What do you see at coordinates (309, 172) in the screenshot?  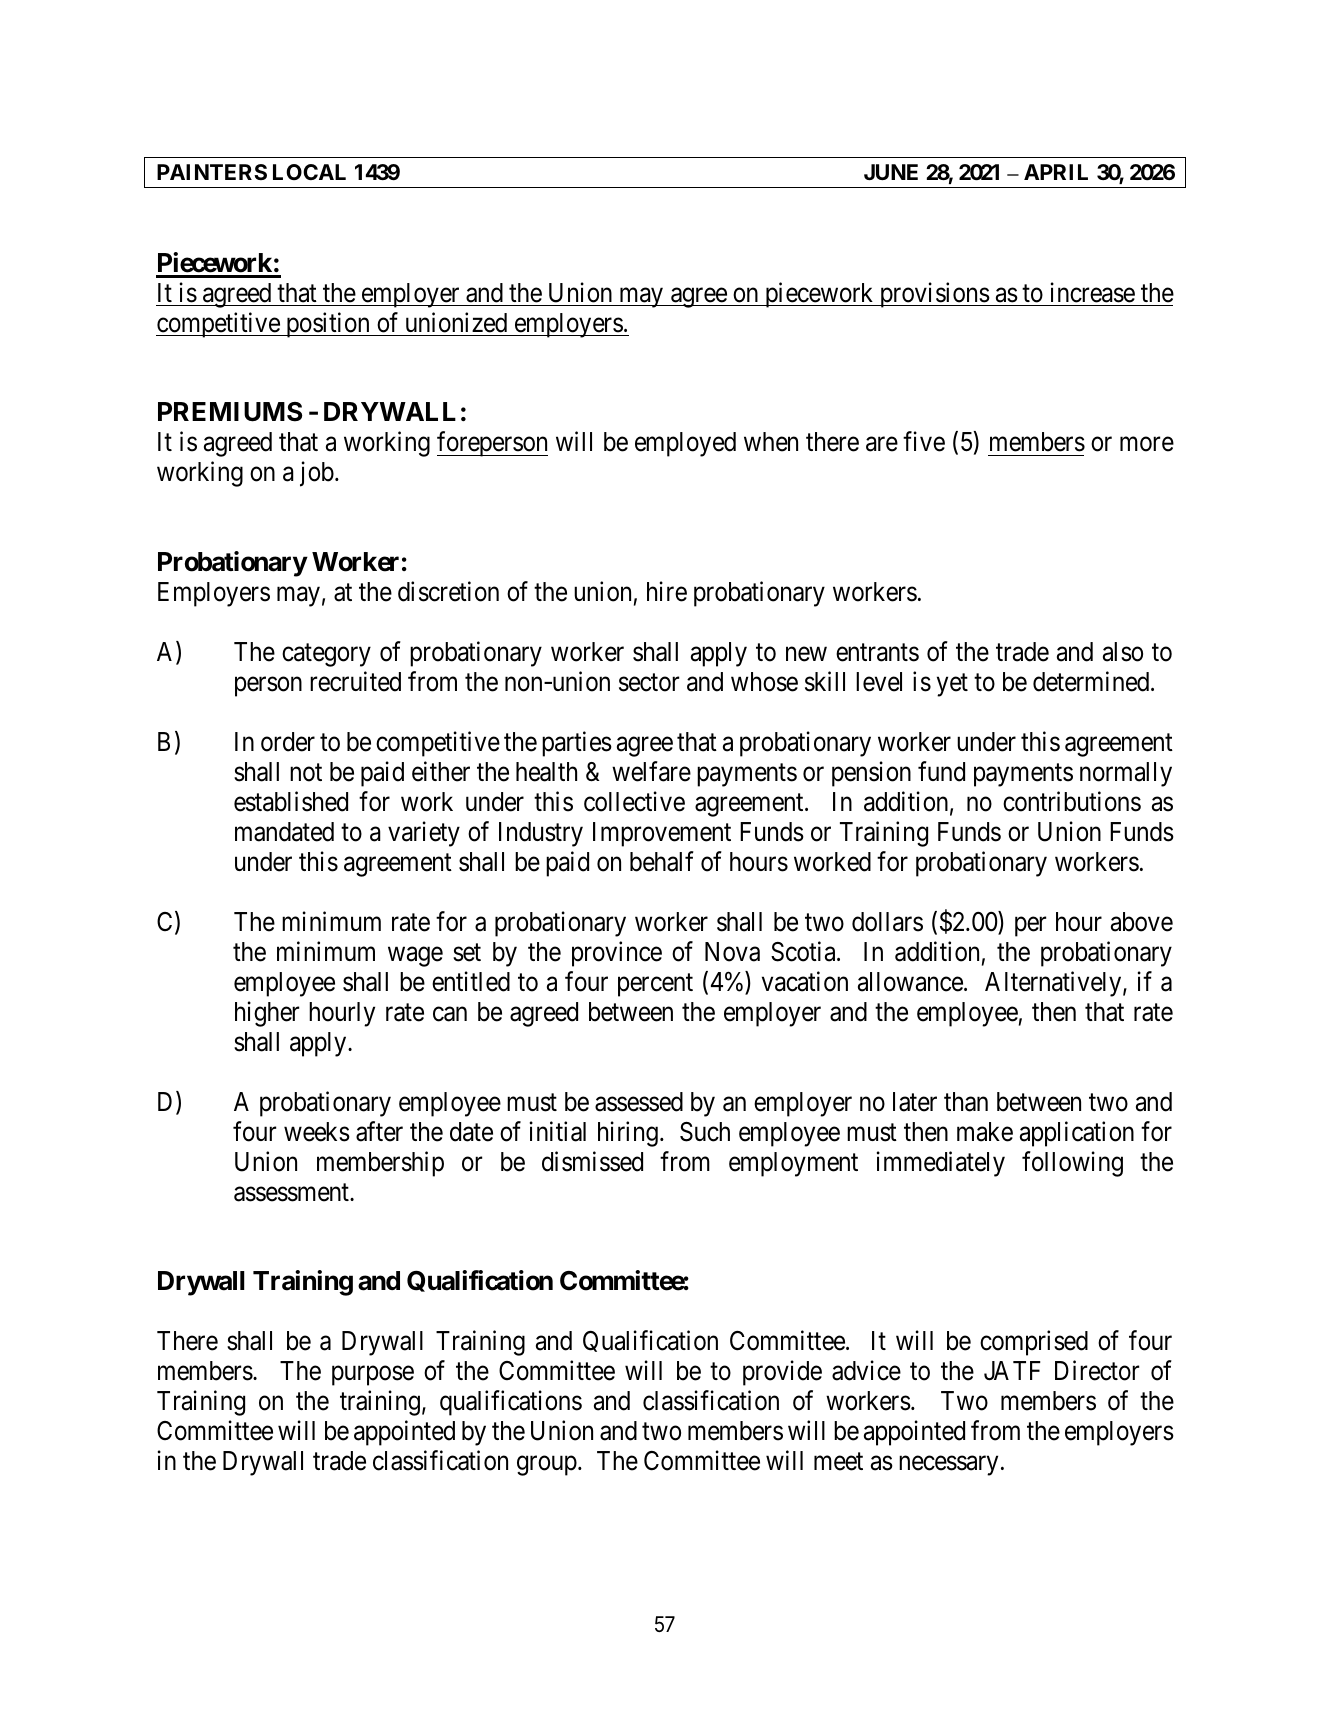 I see `LOCAL` at bounding box center [309, 172].
